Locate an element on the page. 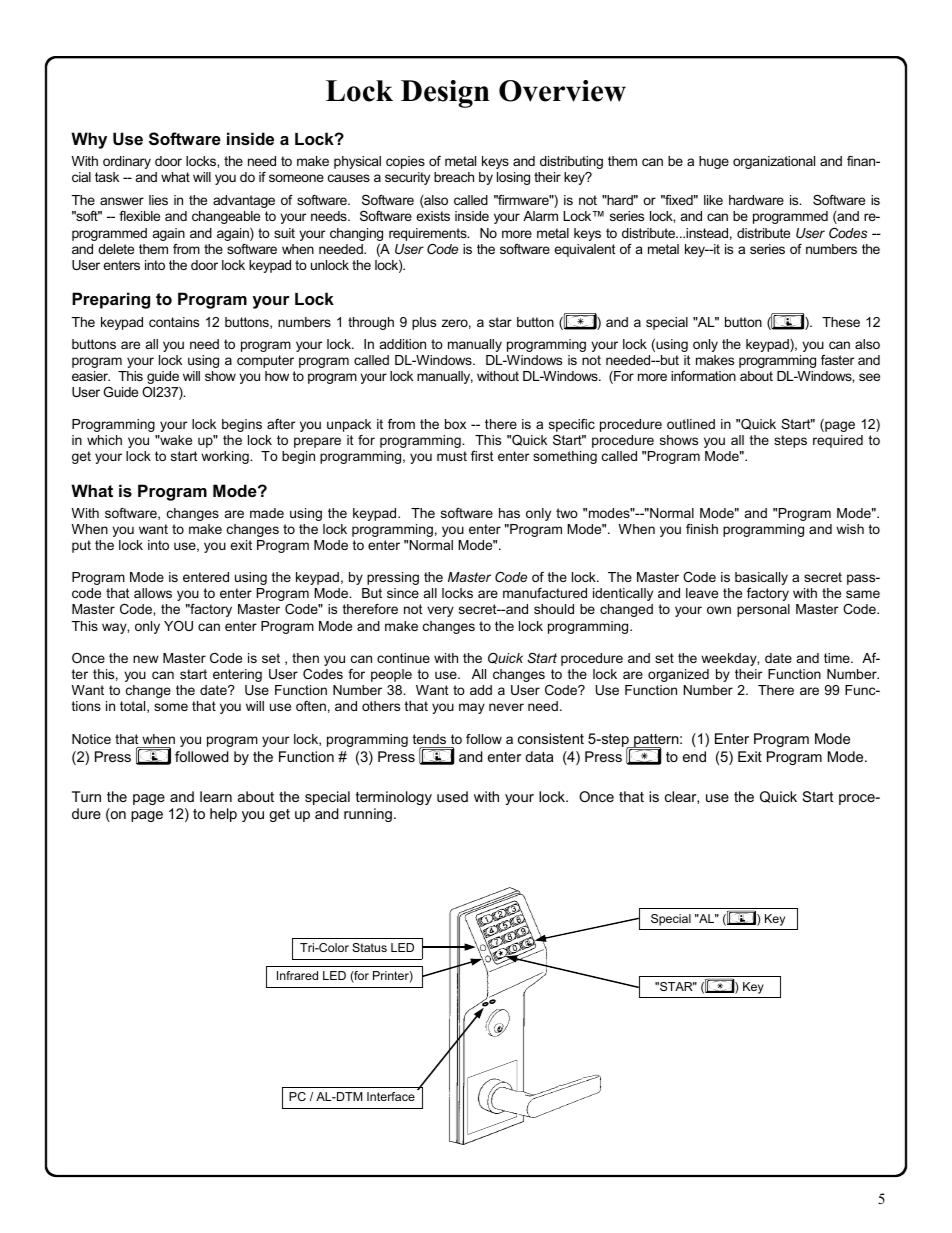  organizational is located at coordinates (774, 162).
